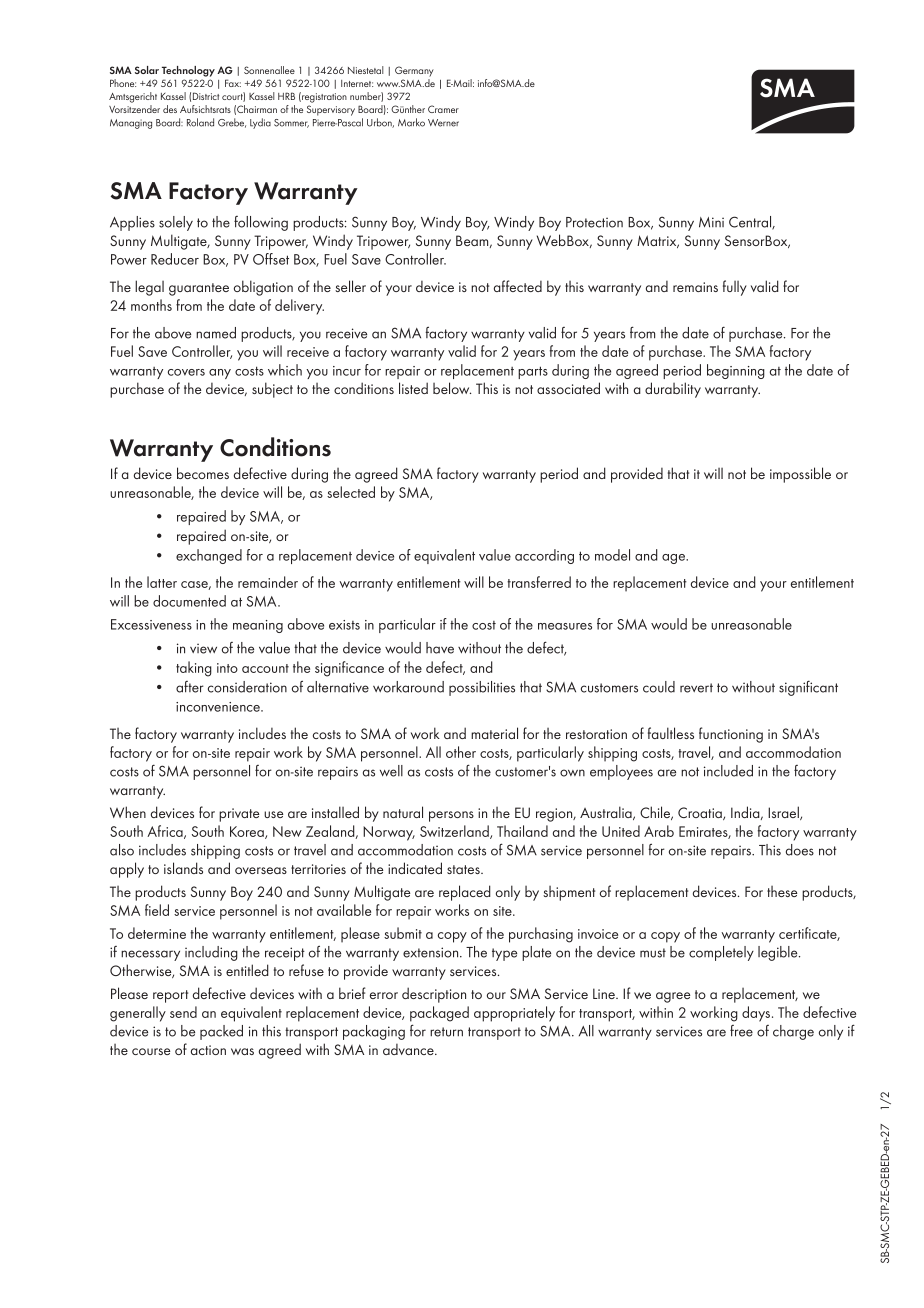  What do you see at coordinates (736, 371) in the screenshot?
I see `beginning` at bounding box center [736, 371].
